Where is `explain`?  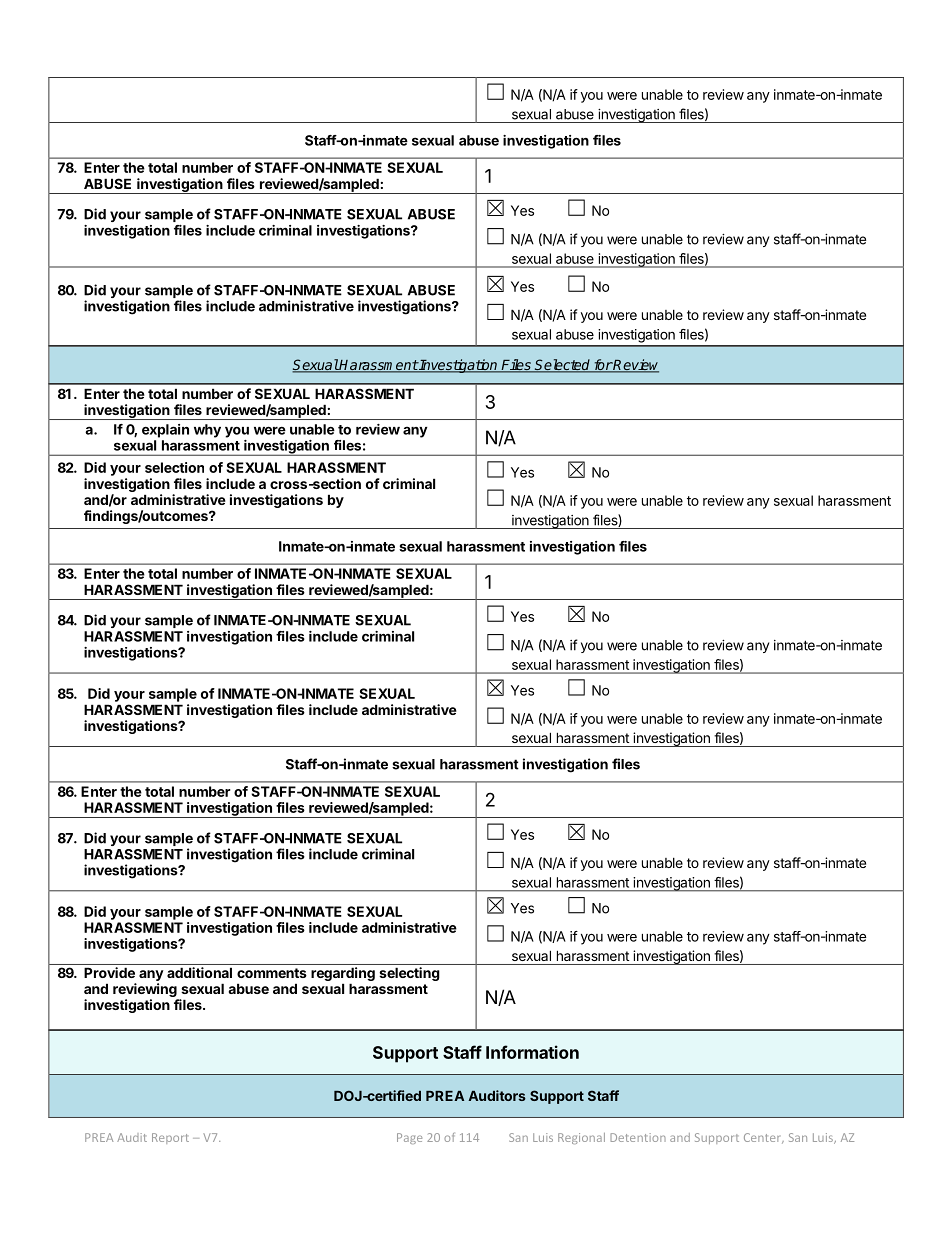 explain is located at coordinates (165, 431).
